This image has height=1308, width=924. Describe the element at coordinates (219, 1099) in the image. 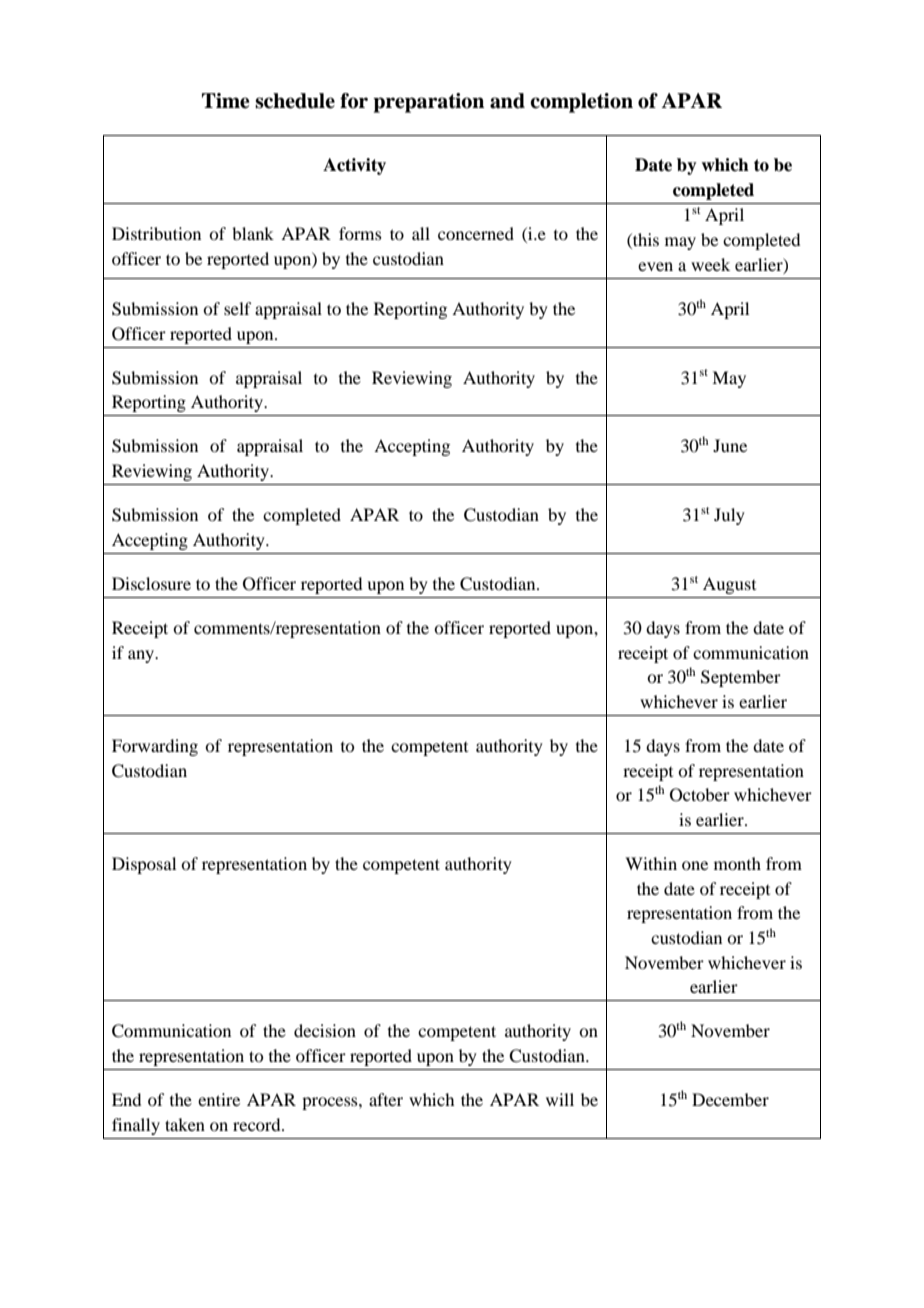

I see `entire` at that location.
